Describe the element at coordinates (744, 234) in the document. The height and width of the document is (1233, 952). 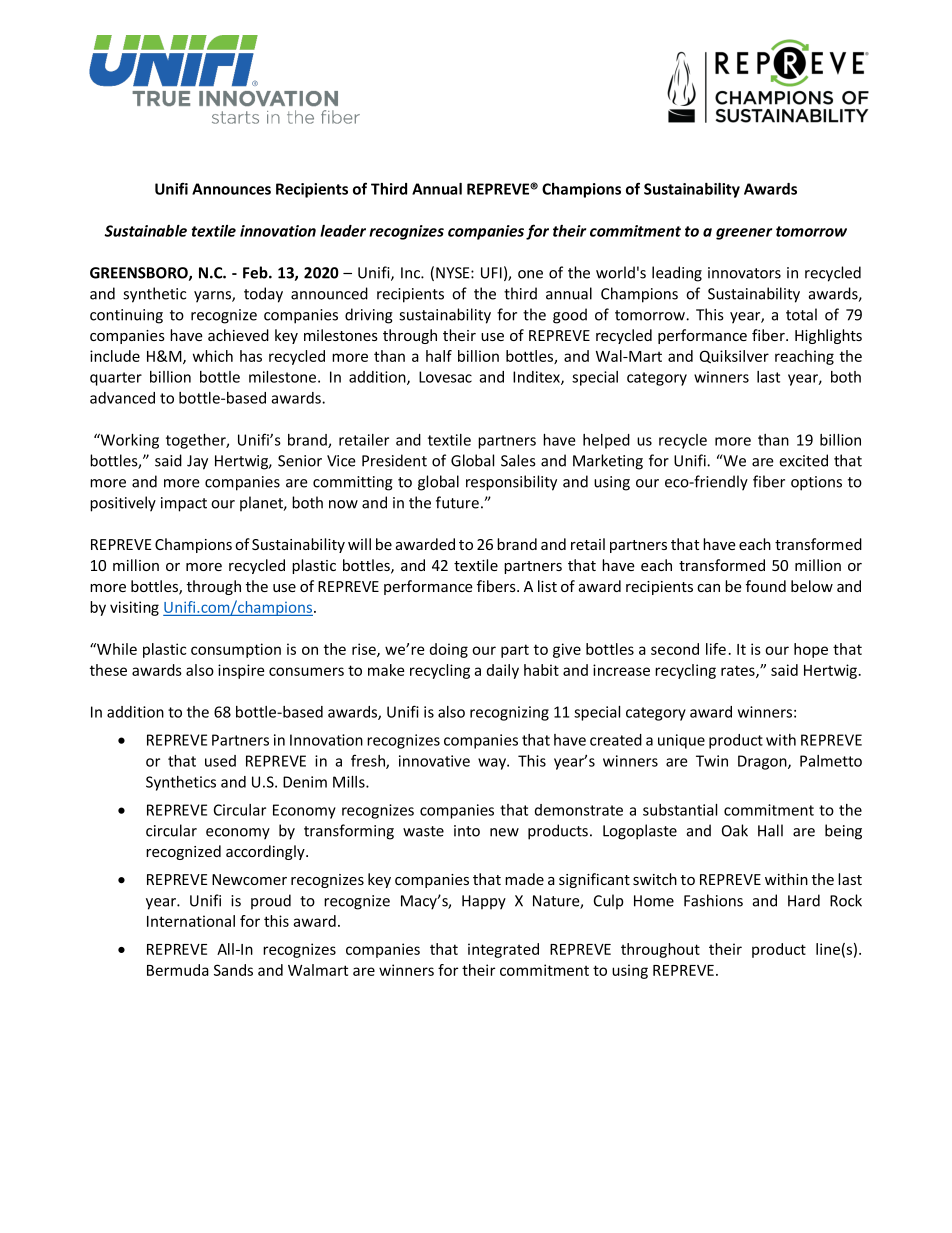
I see `greener` at that location.
